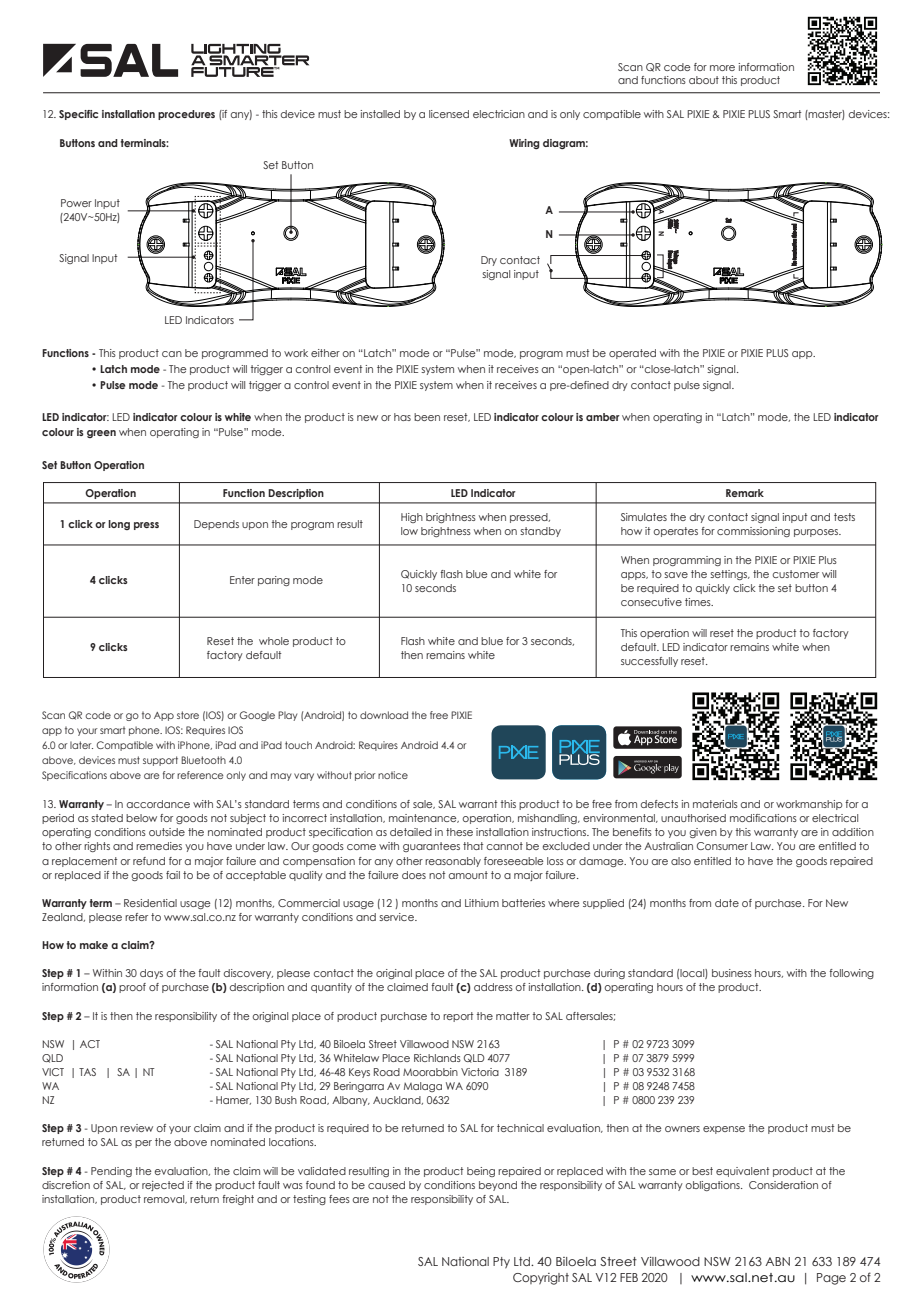  Describe the element at coordinates (101, 434) in the document. I see `green` at that location.
